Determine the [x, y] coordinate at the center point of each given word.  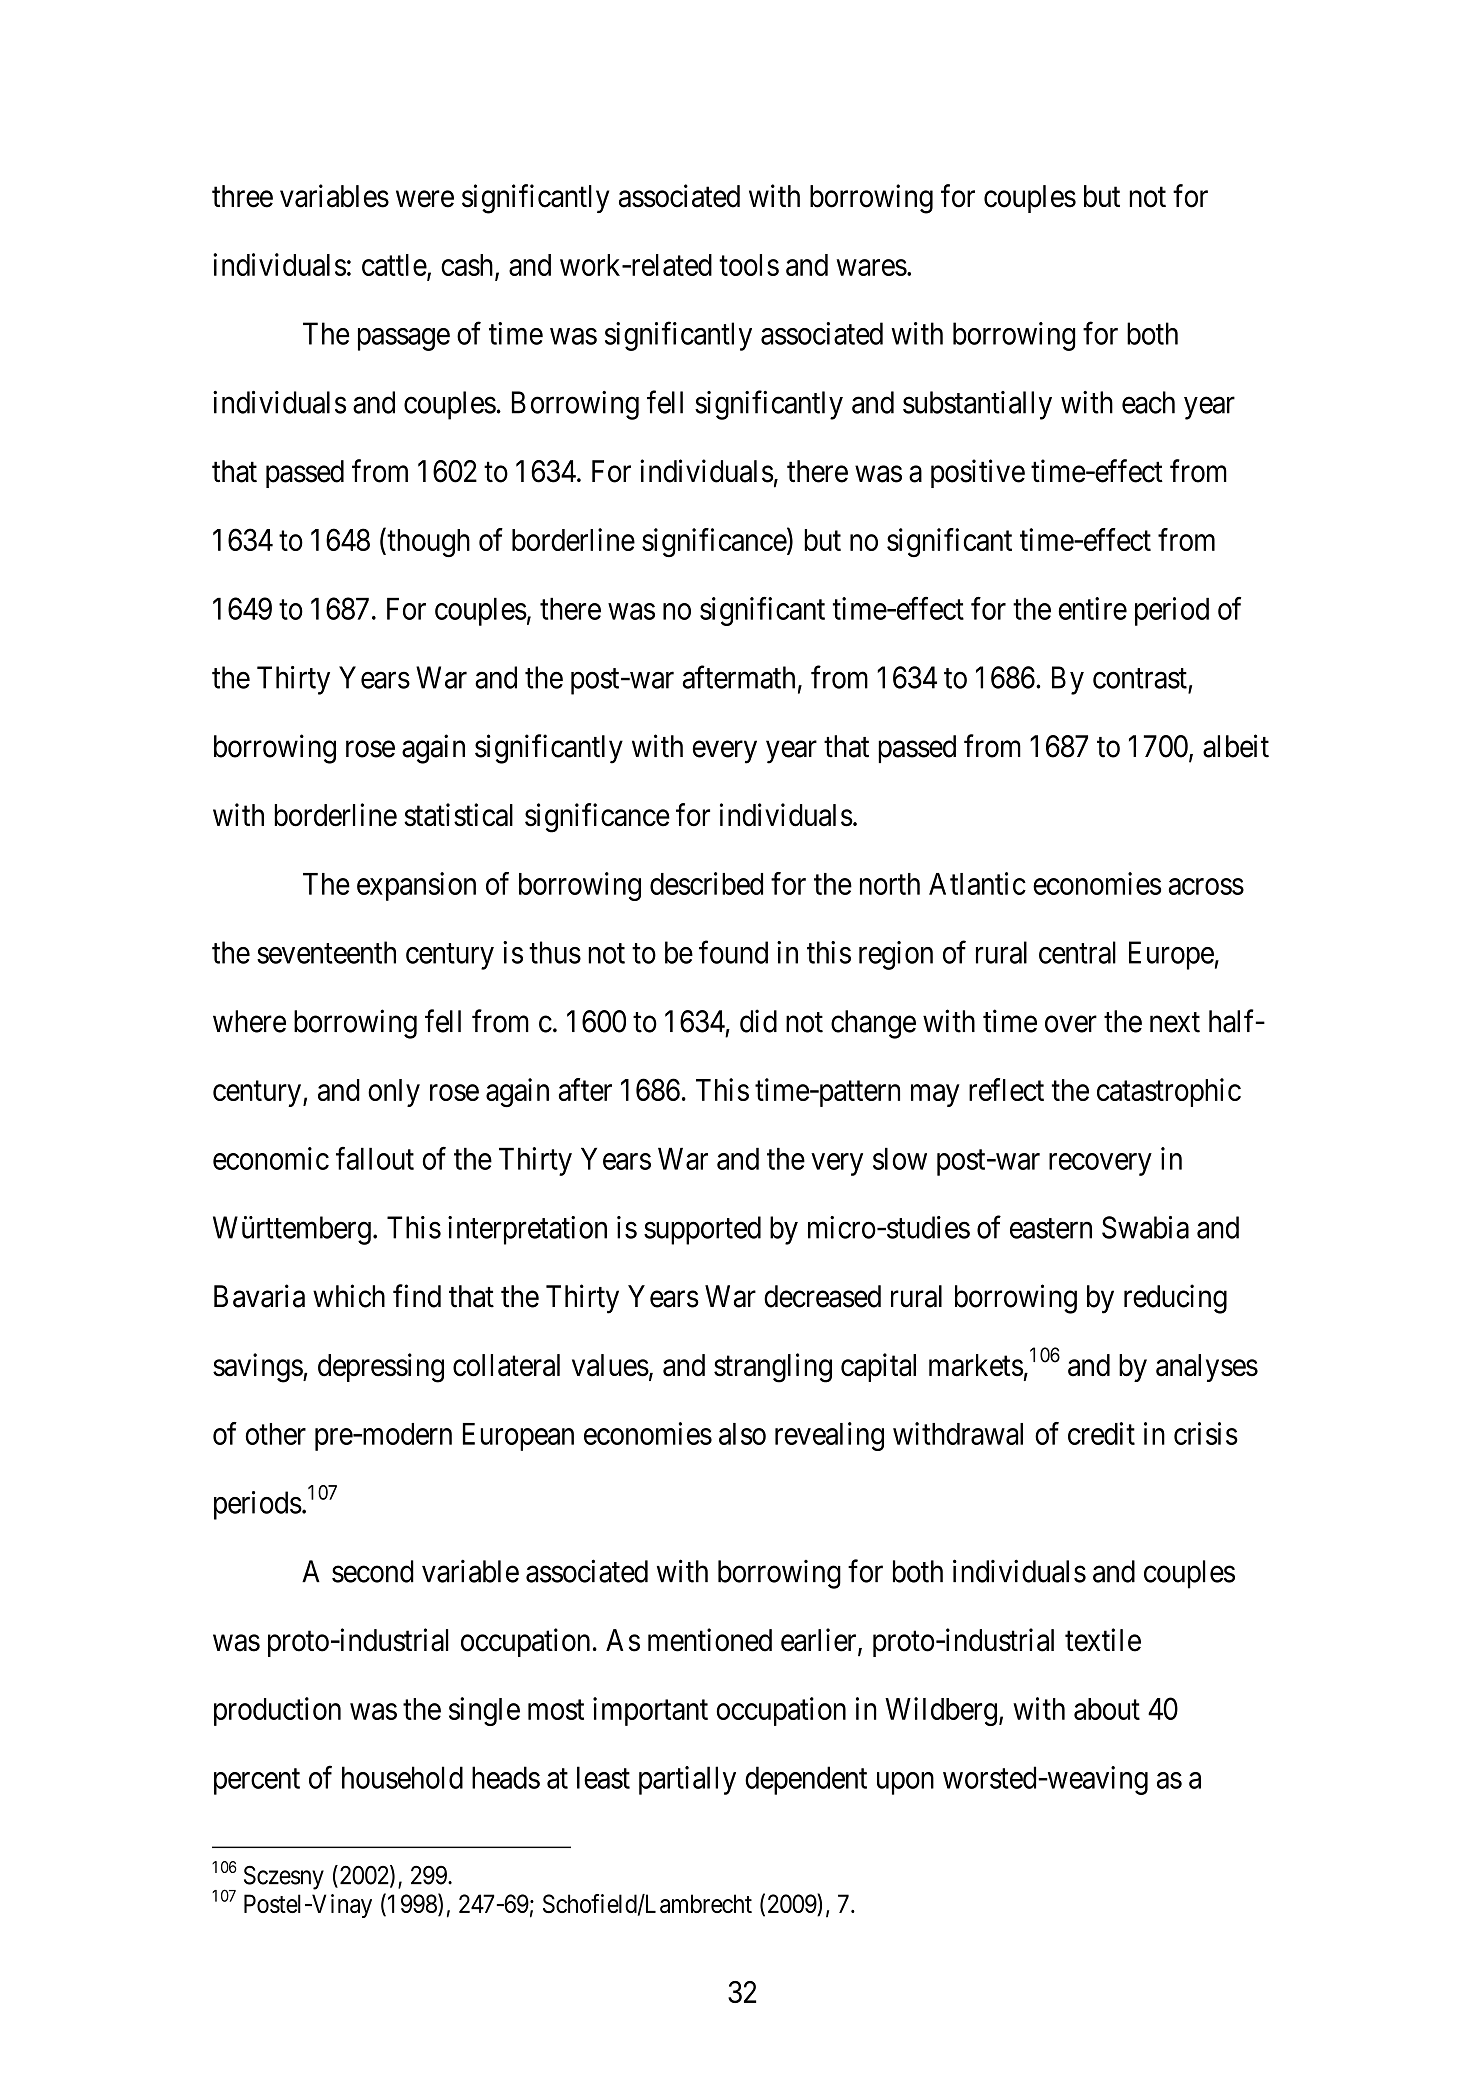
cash [468, 266]
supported [702, 1230]
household [402, 1777]
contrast [1140, 679]
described [706, 883]
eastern [1051, 1229]
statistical [458, 815]
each [1148, 402]
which [349, 1296]
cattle [394, 265]
